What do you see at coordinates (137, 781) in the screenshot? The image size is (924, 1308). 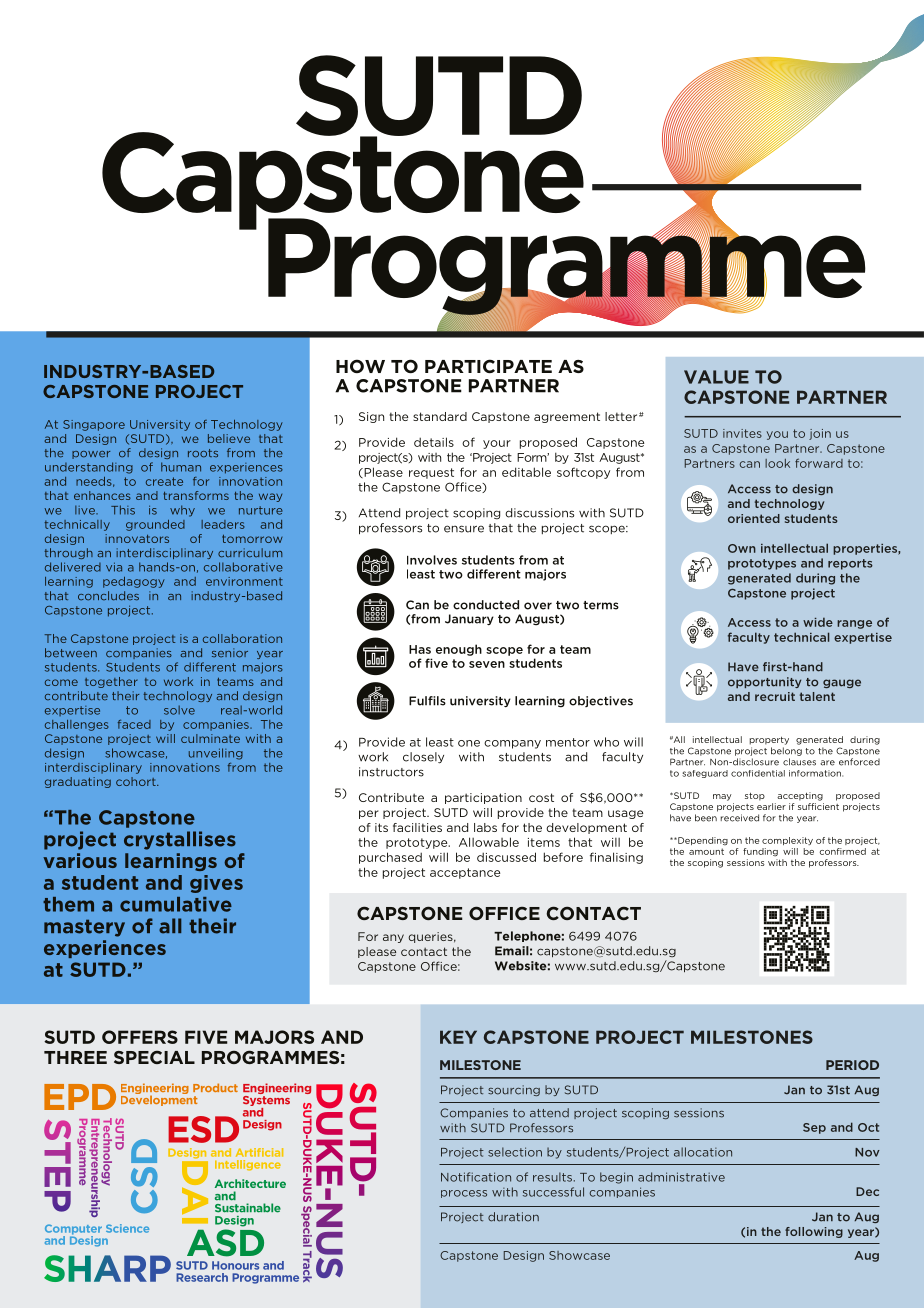 I see `cohort` at bounding box center [137, 781].
